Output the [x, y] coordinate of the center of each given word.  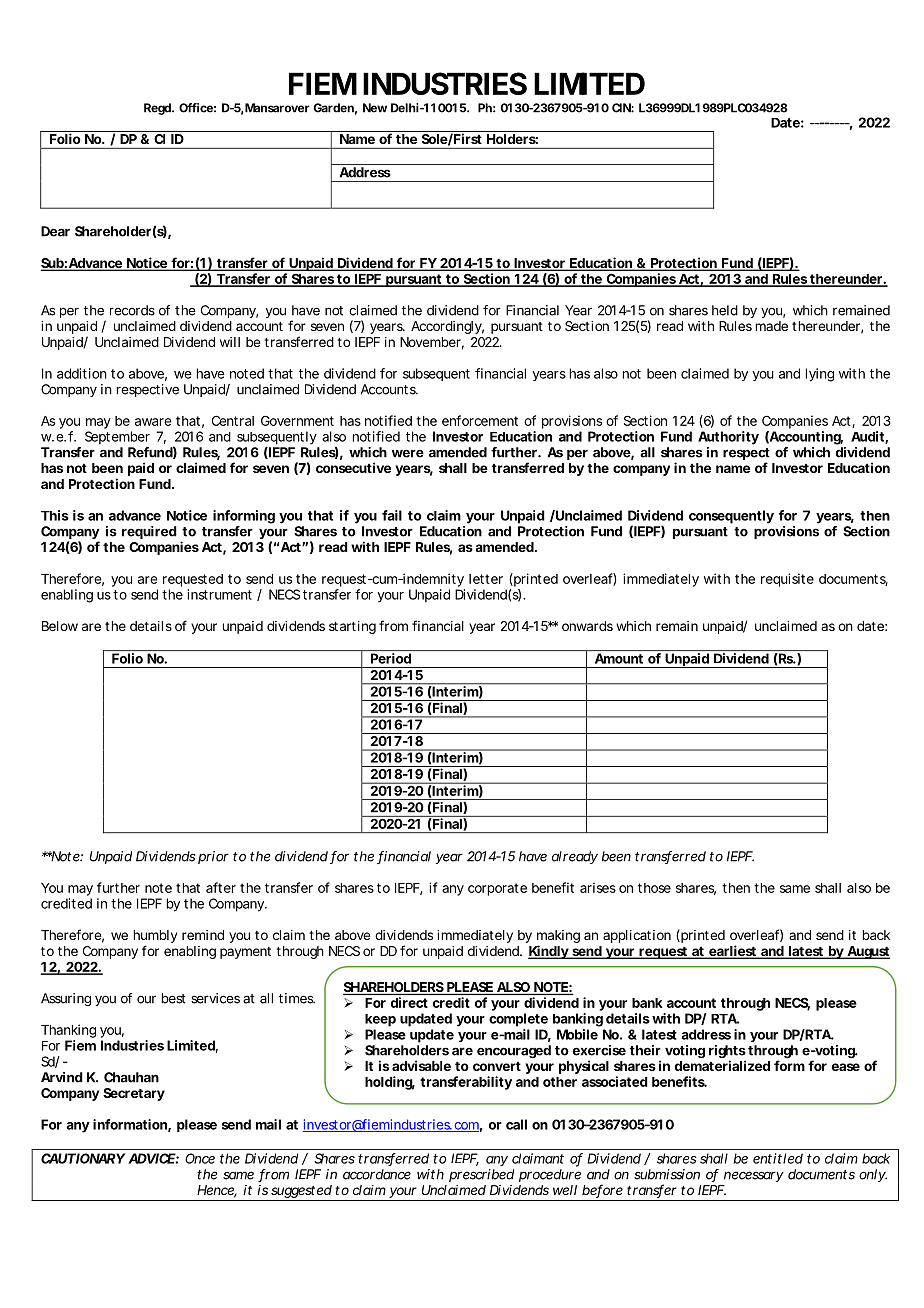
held [725, 310]
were [408, 453]
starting [352, 627]
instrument [219, 594]
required [149, 532]
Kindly [549, 952]
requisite [787, 580]
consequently [731, 517]
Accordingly [447, 327]
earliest [733, 952]
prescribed [481, 1175]
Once [200, 1158]
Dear [55, 231]
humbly [155, 938]
